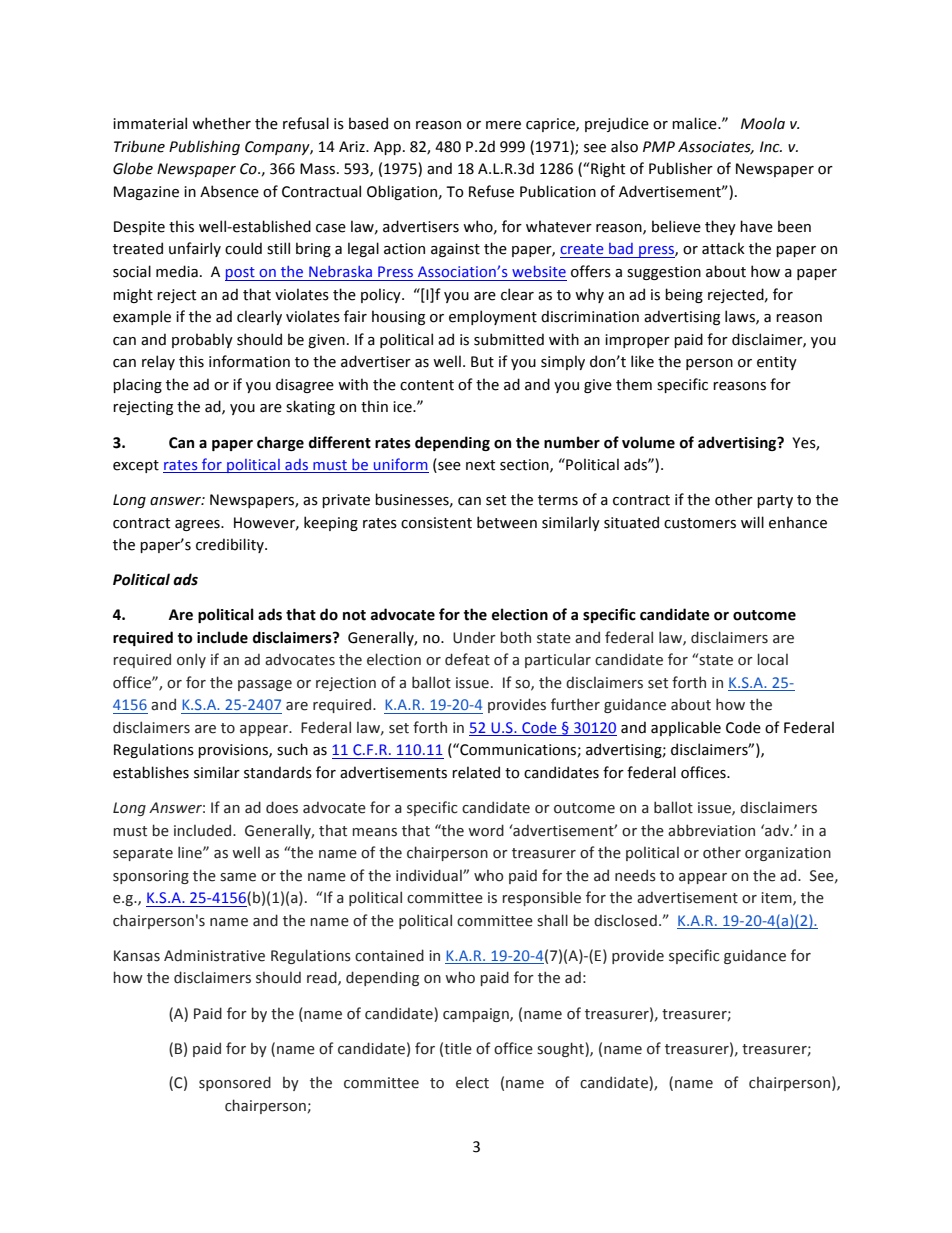 The height and width of the screenshot is (1233, 952). Describe the element at coordinates (681, 168) in the screenshot. I see `Publisher` at that location.
